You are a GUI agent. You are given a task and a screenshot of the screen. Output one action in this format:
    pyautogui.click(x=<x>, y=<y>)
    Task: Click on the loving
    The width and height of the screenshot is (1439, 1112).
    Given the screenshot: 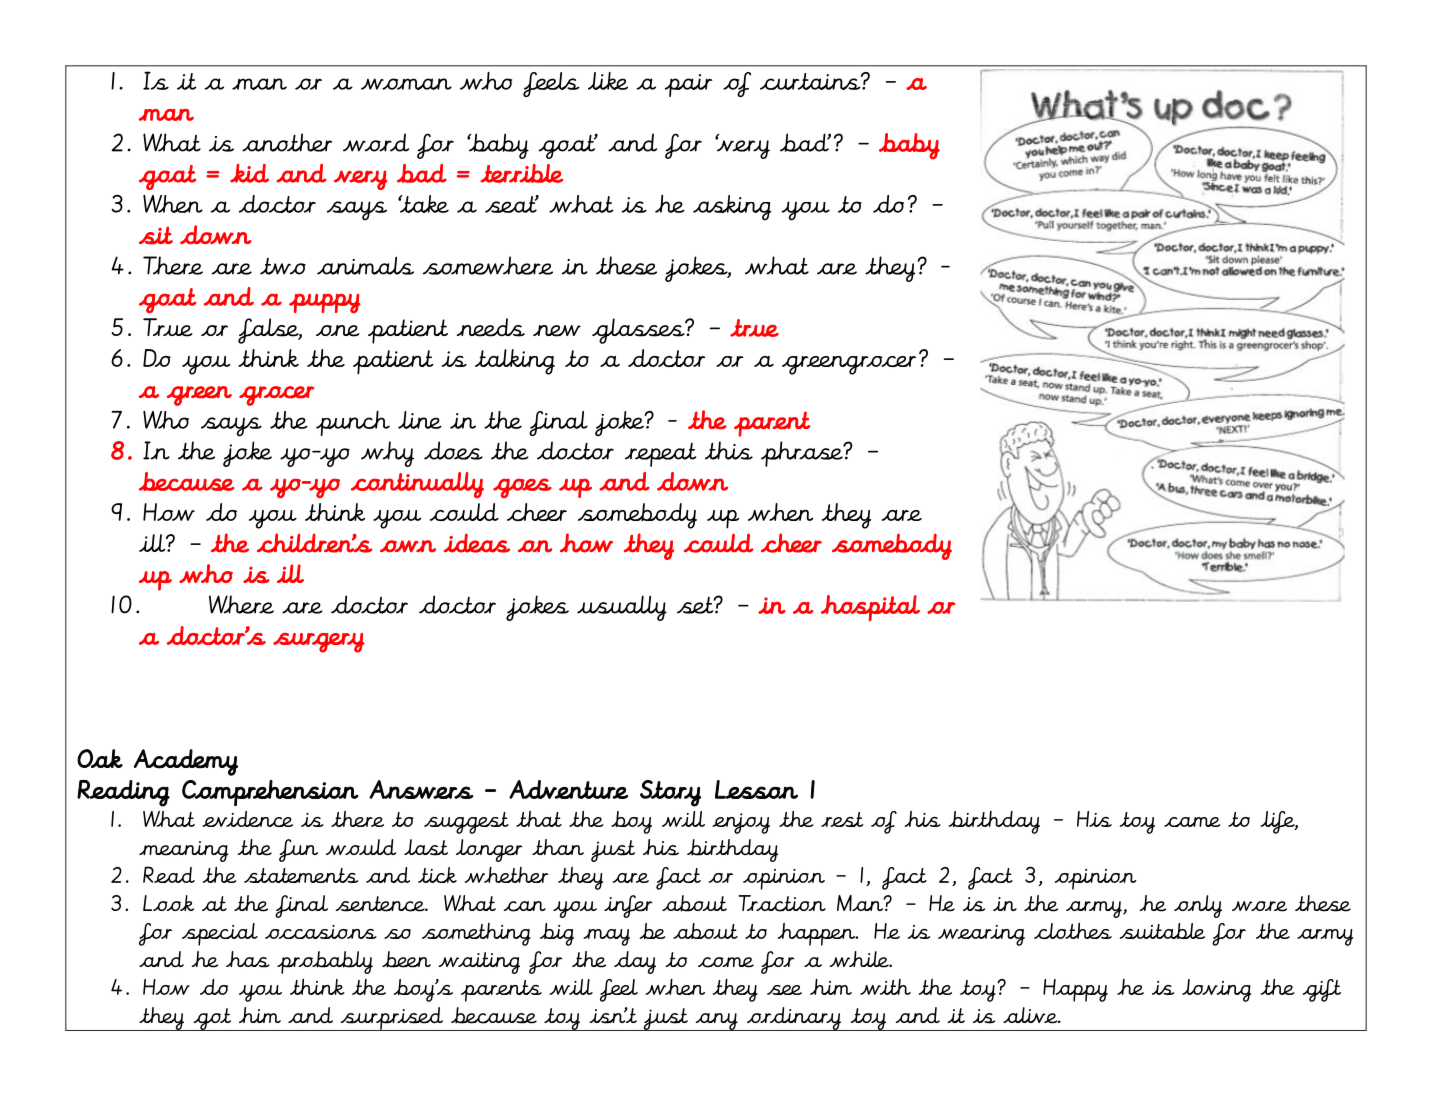 What is the action you would take?
    pyautogui.click(x=1216, y=990)
